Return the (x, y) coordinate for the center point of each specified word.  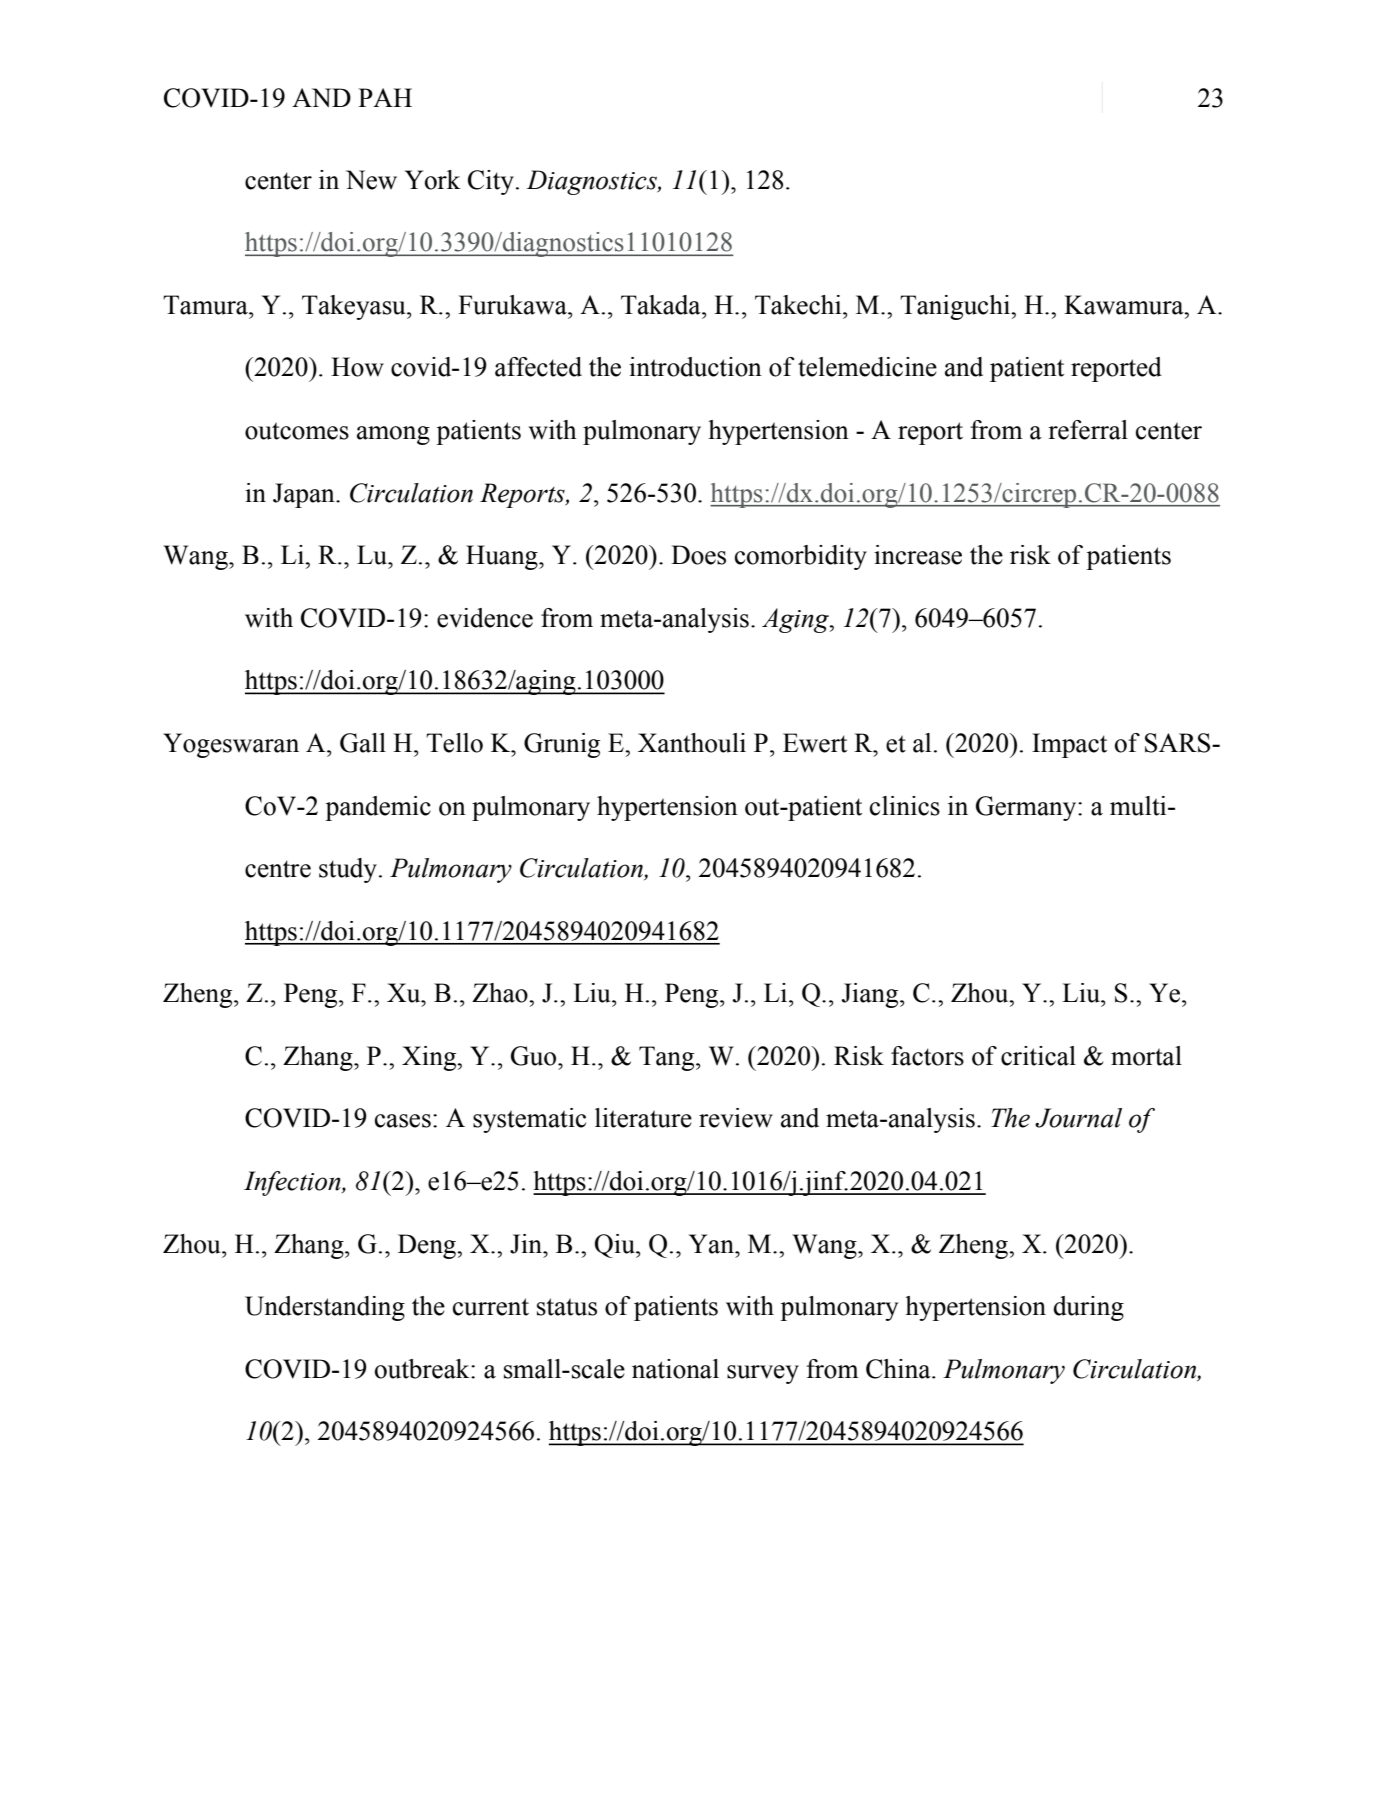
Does (698, 555)
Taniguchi (956, 307)
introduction (695, 367)
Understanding (325, 1308)
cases (403, 1121)
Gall (363, 743)
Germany (1027, 808)
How (357, 367)
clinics (905, 806)
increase (918, 555)
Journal (1078, 1118)
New (371, 180)
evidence (485, 618)
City (491, 182)
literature (643, 1118)
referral (1088, 430)
